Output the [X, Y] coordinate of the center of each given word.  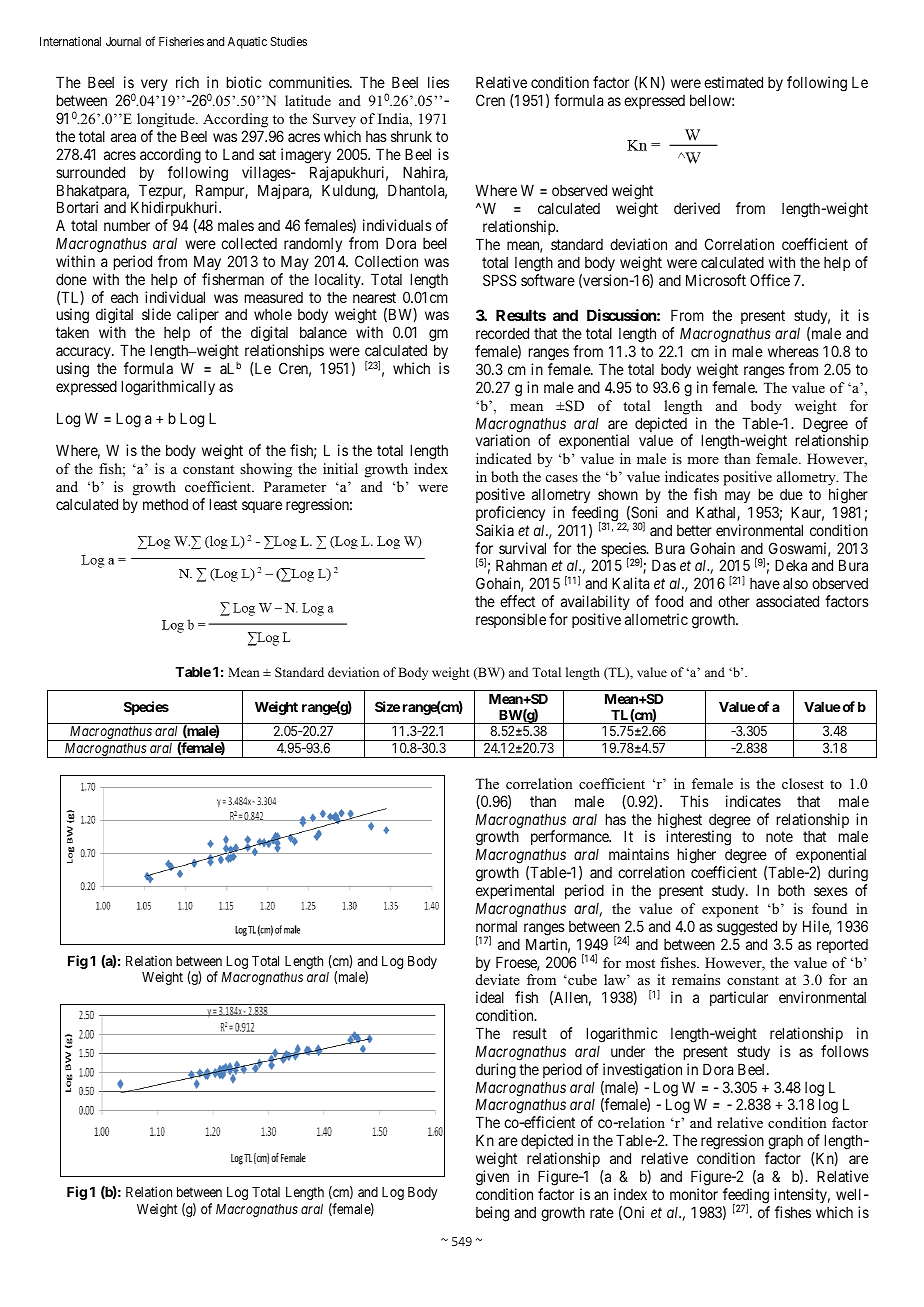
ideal [490, 997]
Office [770, 280]
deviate [498, 979]
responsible [511, 620]
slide [156, 314]
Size [387, 706]
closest [803, 783]
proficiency [510, 513]
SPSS [499, 280]
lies [438, 82]
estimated [733, 82]
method [165, 504]
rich [187, 82]
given [492, 1178]
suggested [747, 928]
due [791, 494]
